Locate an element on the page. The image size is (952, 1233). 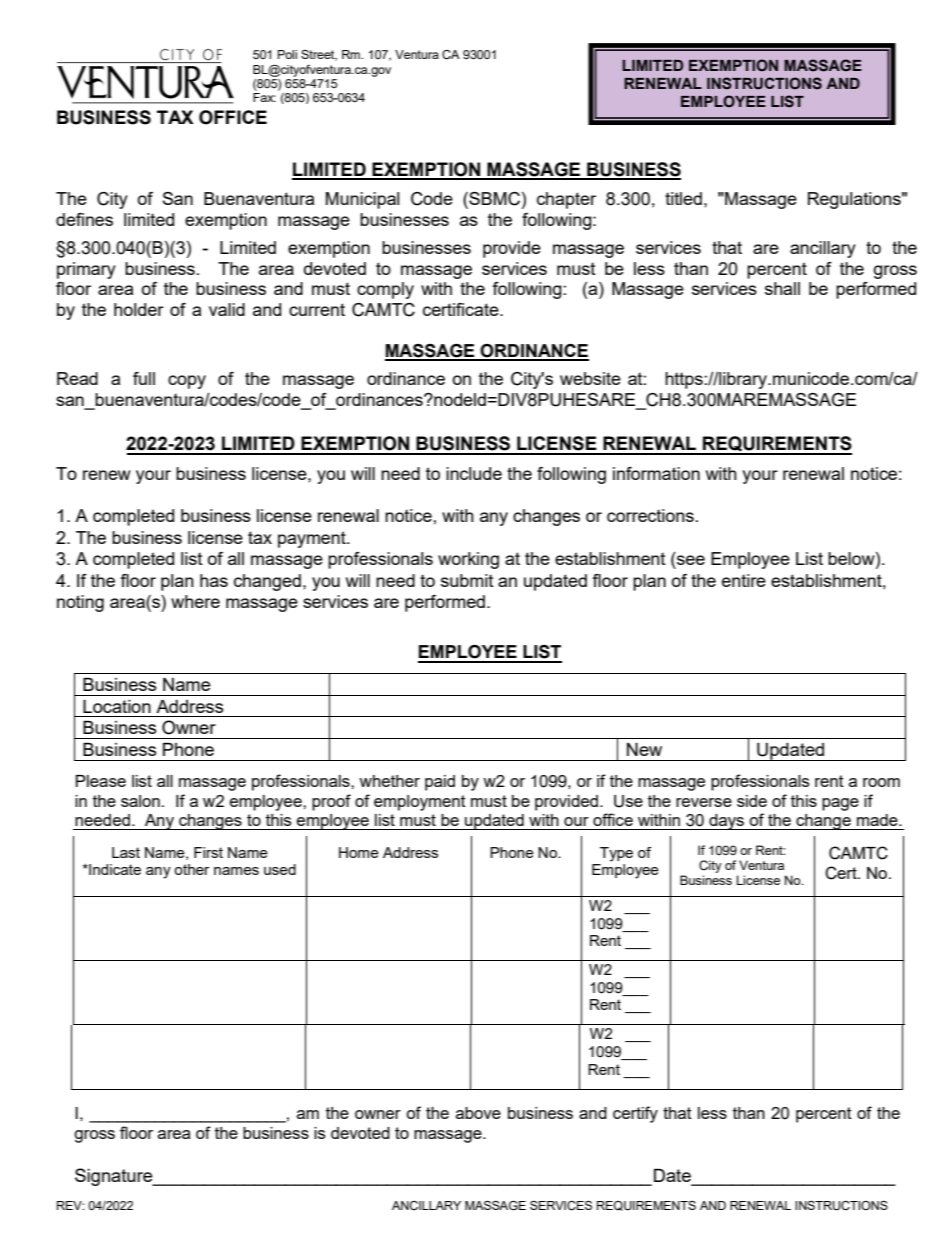
chapter is located at coordinates (566, 200).
